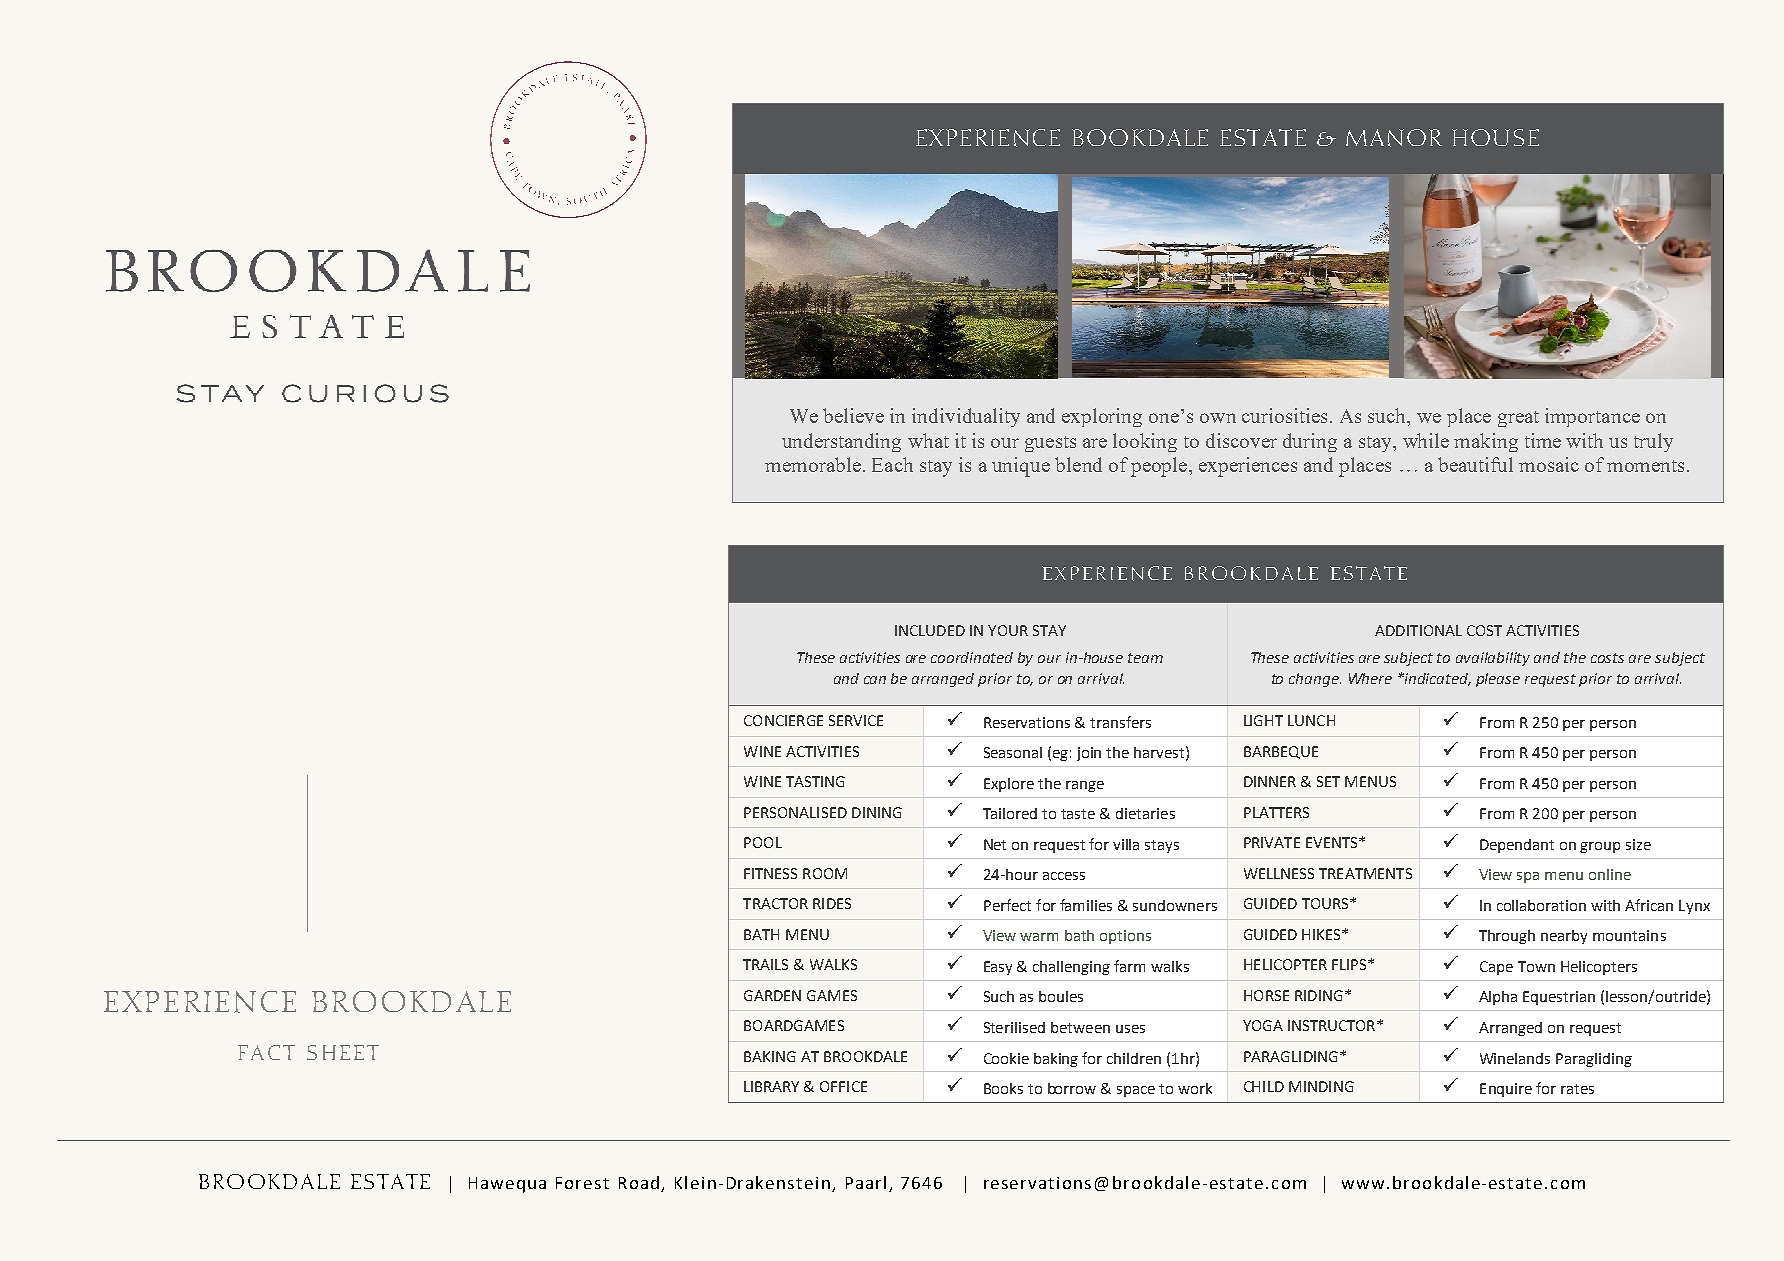  What do you see at coordinates (853, 415) in the document?
I see `believe` at bounding box center [853, 415].
